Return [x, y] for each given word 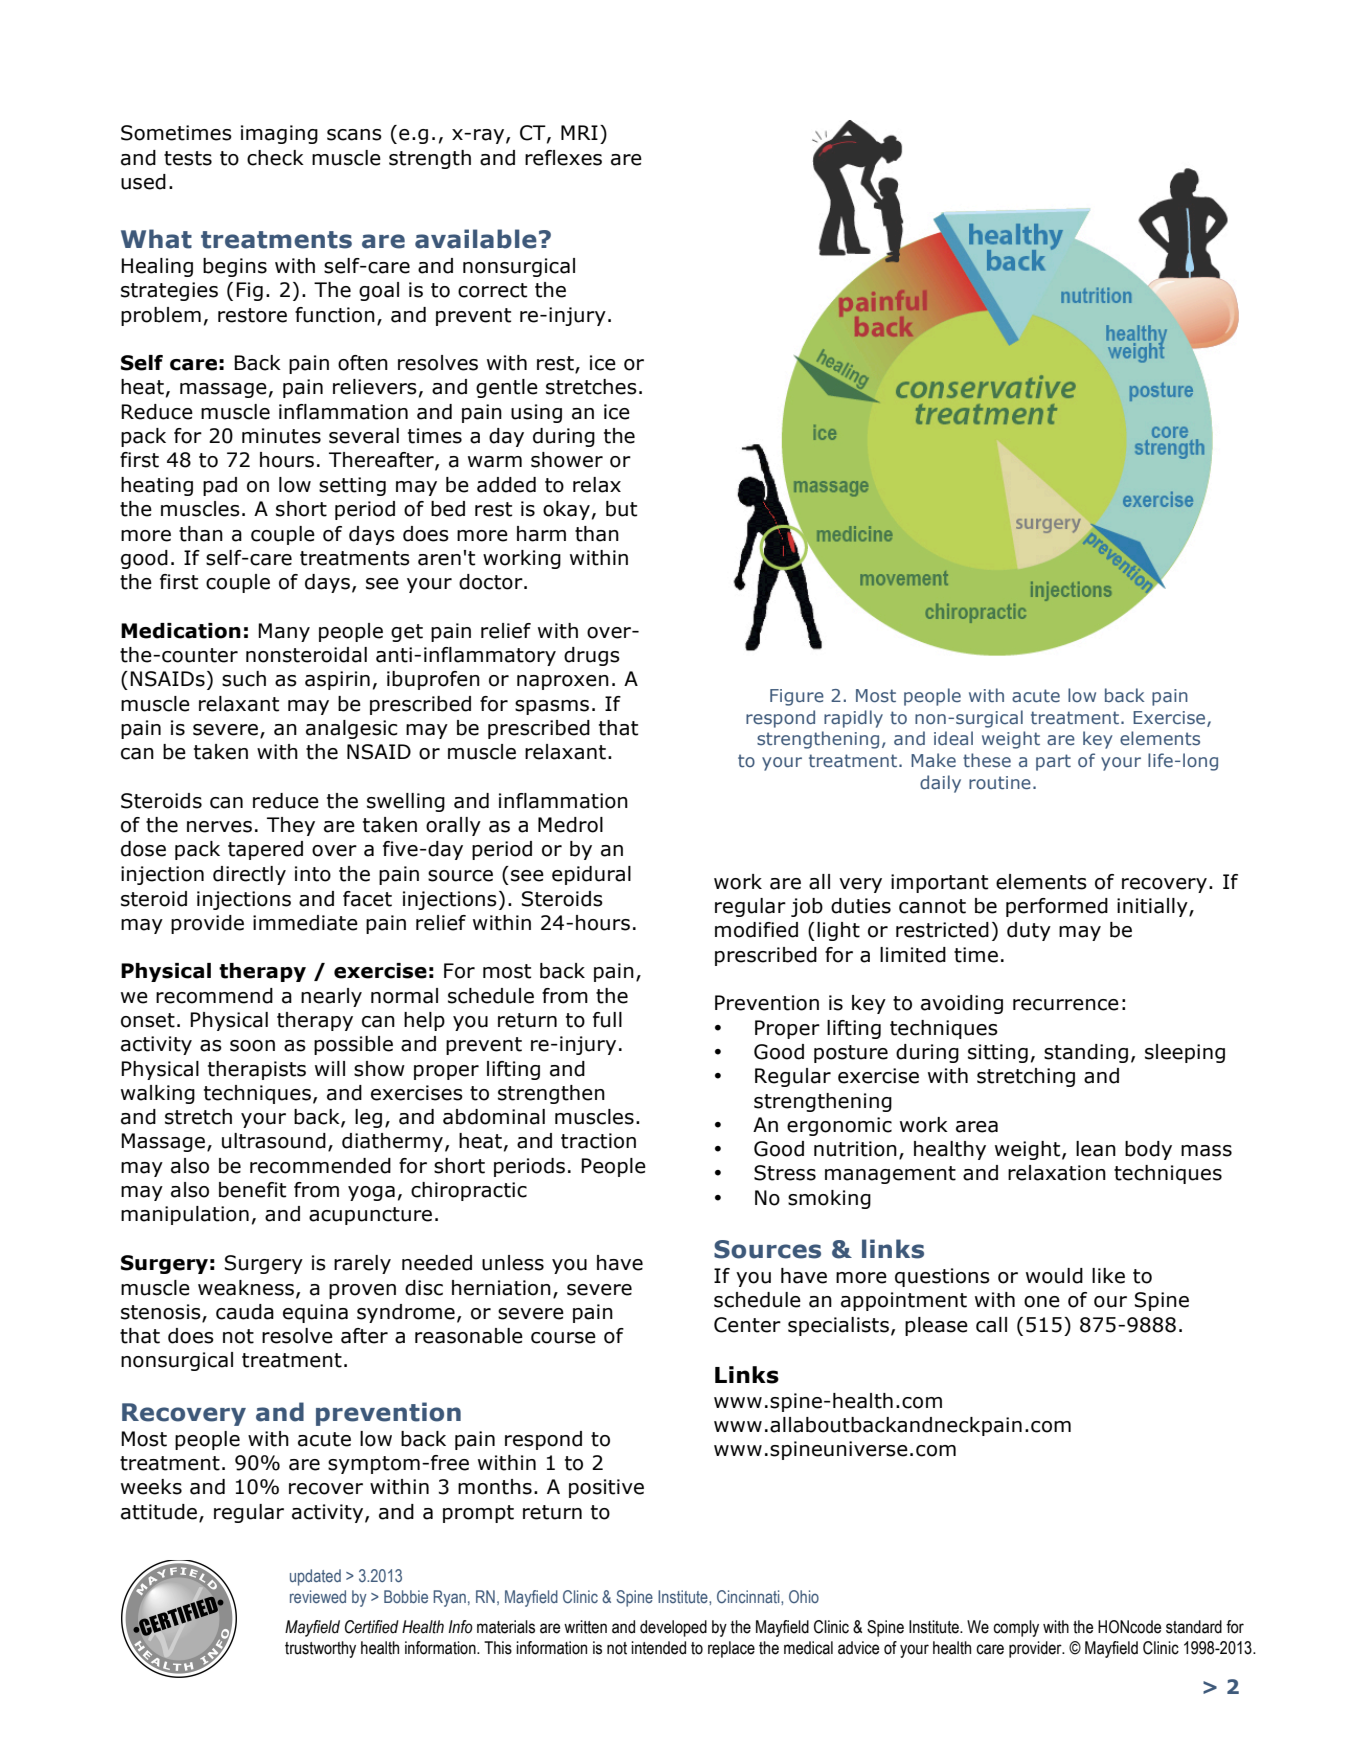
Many [284, 632]
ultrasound [274, 1141]
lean [1096, 1149]
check [275, 158]
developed [673, 1628]
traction [598, 1141]
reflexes [563, 158]
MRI [579, 132]
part [1053, 762]
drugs [592, 656]
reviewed [318, 1596]
